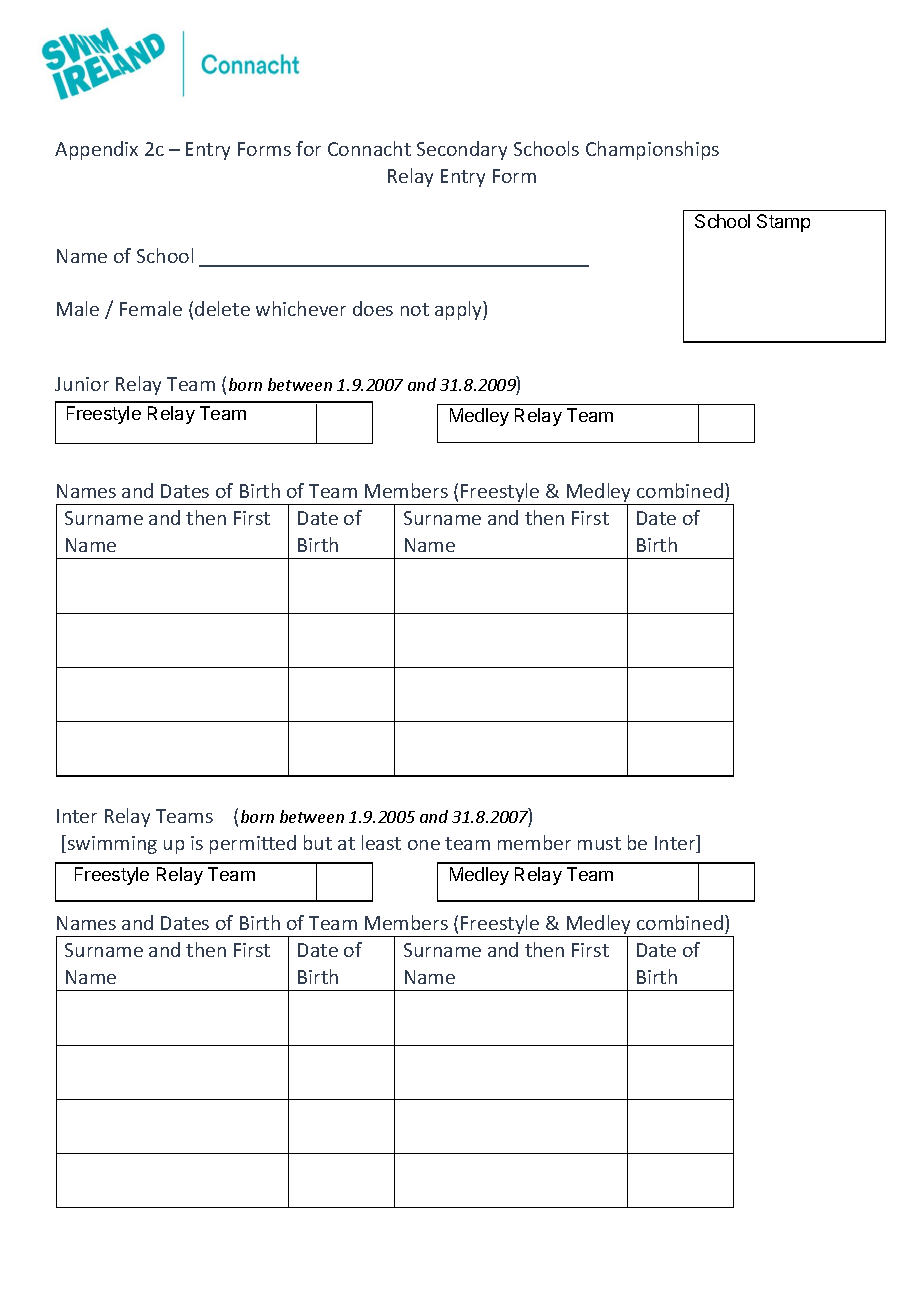 The width and height of the screenshot is (924, 1308). Describe the element at coordinates (599, 843) in the screenshot. I see `must` at that location.
